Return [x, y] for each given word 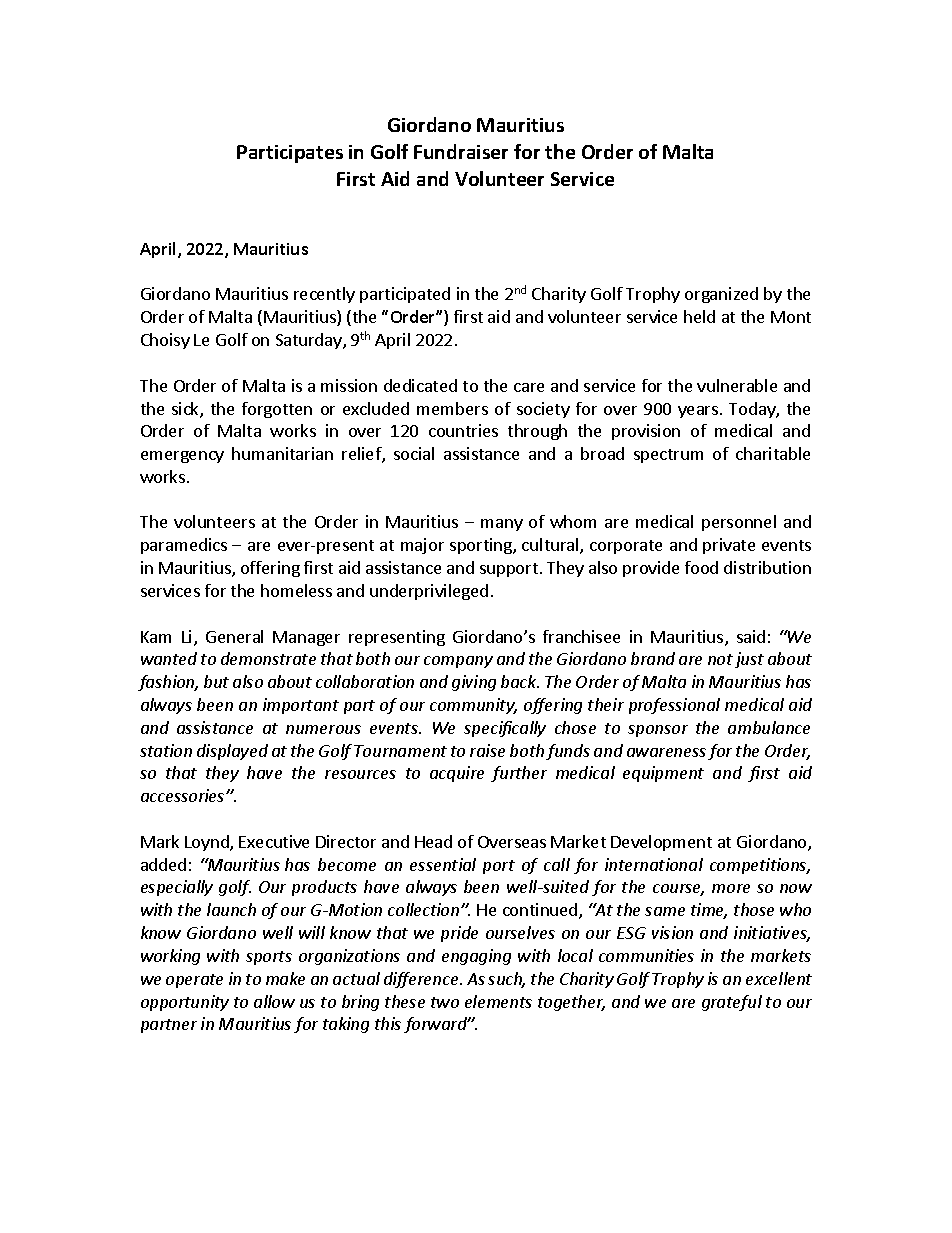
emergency [182, 457]
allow [274, 1001]
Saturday [310, 341]
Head [433, 841]
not [720, 659]
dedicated [420, 385]
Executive [274, 841]
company [458, 662]
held [699, 316]
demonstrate [268, 658]
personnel [739, 523]
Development [661, 843]
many [502, 525]
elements [498, 1001]
